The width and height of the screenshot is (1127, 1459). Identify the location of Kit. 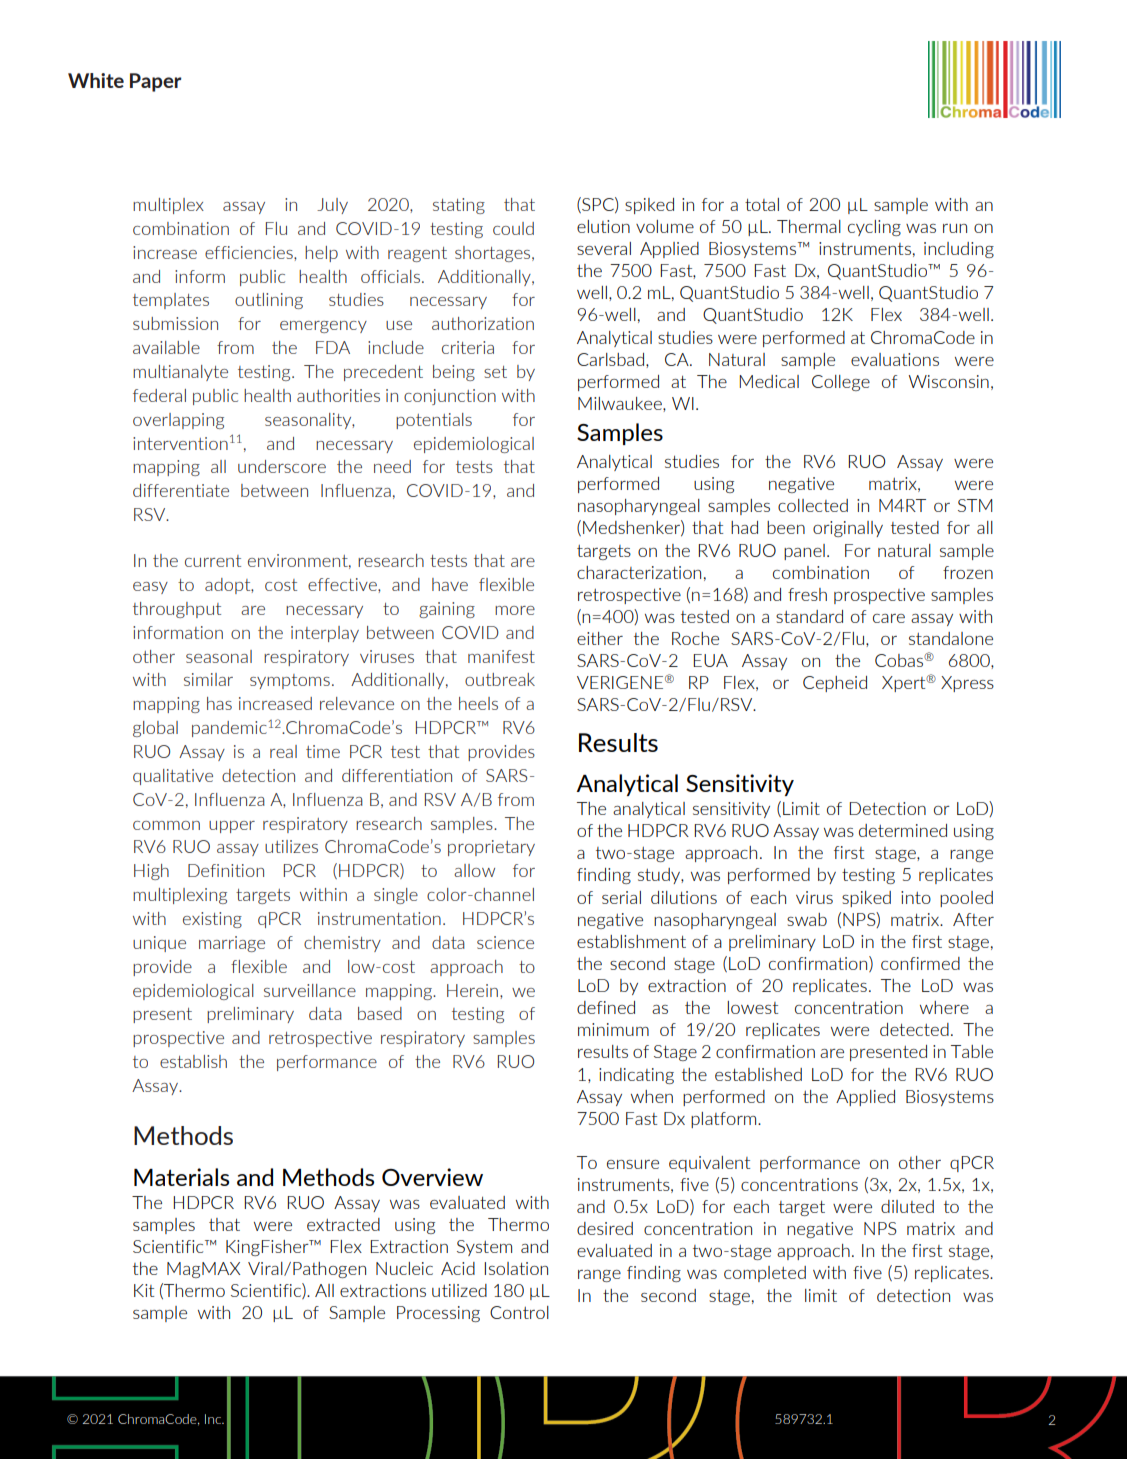
(144, 1290).
